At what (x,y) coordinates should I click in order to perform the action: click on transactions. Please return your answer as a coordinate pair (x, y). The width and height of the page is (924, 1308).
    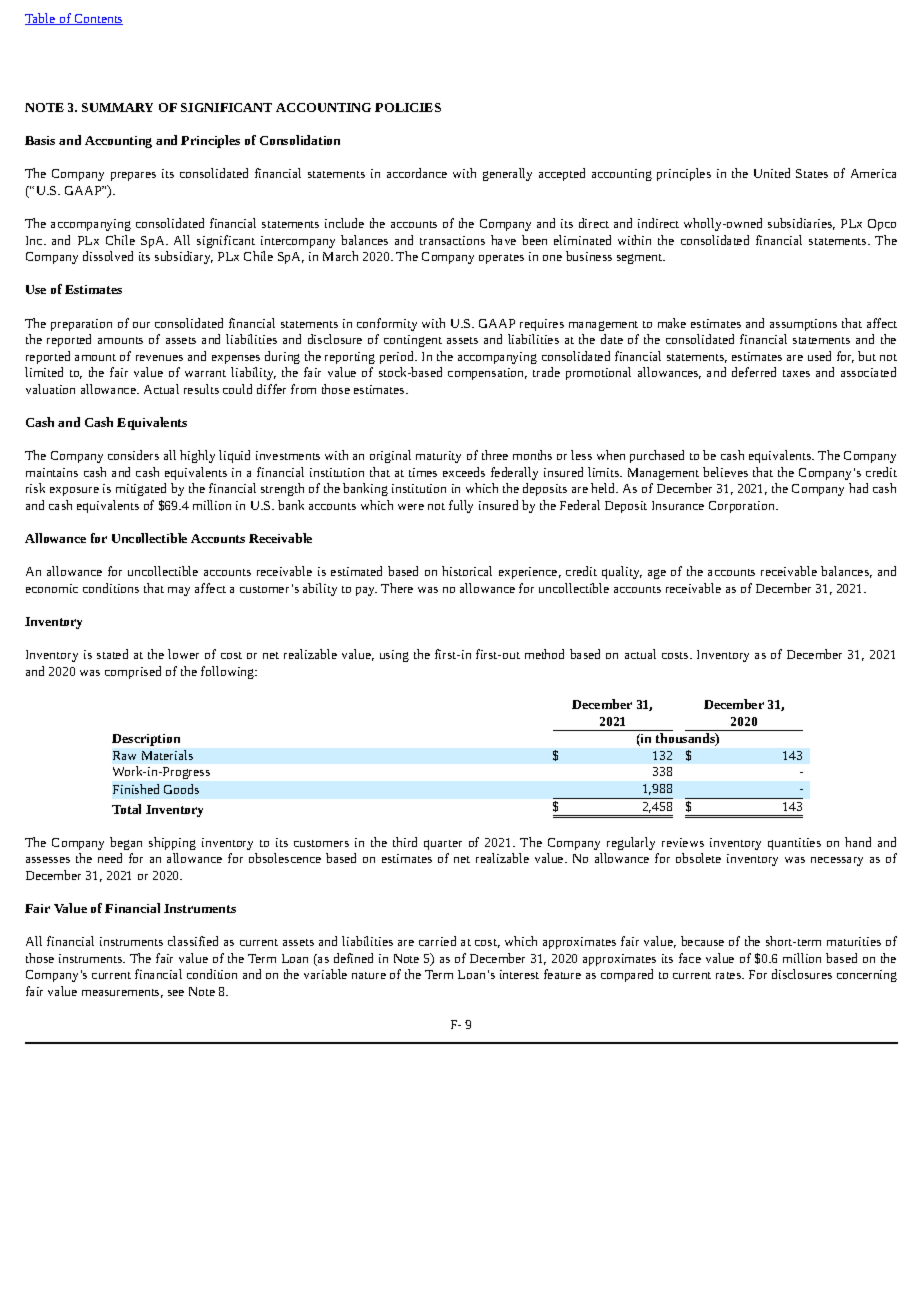
    Looking at the image, I should click on (452, 240).
